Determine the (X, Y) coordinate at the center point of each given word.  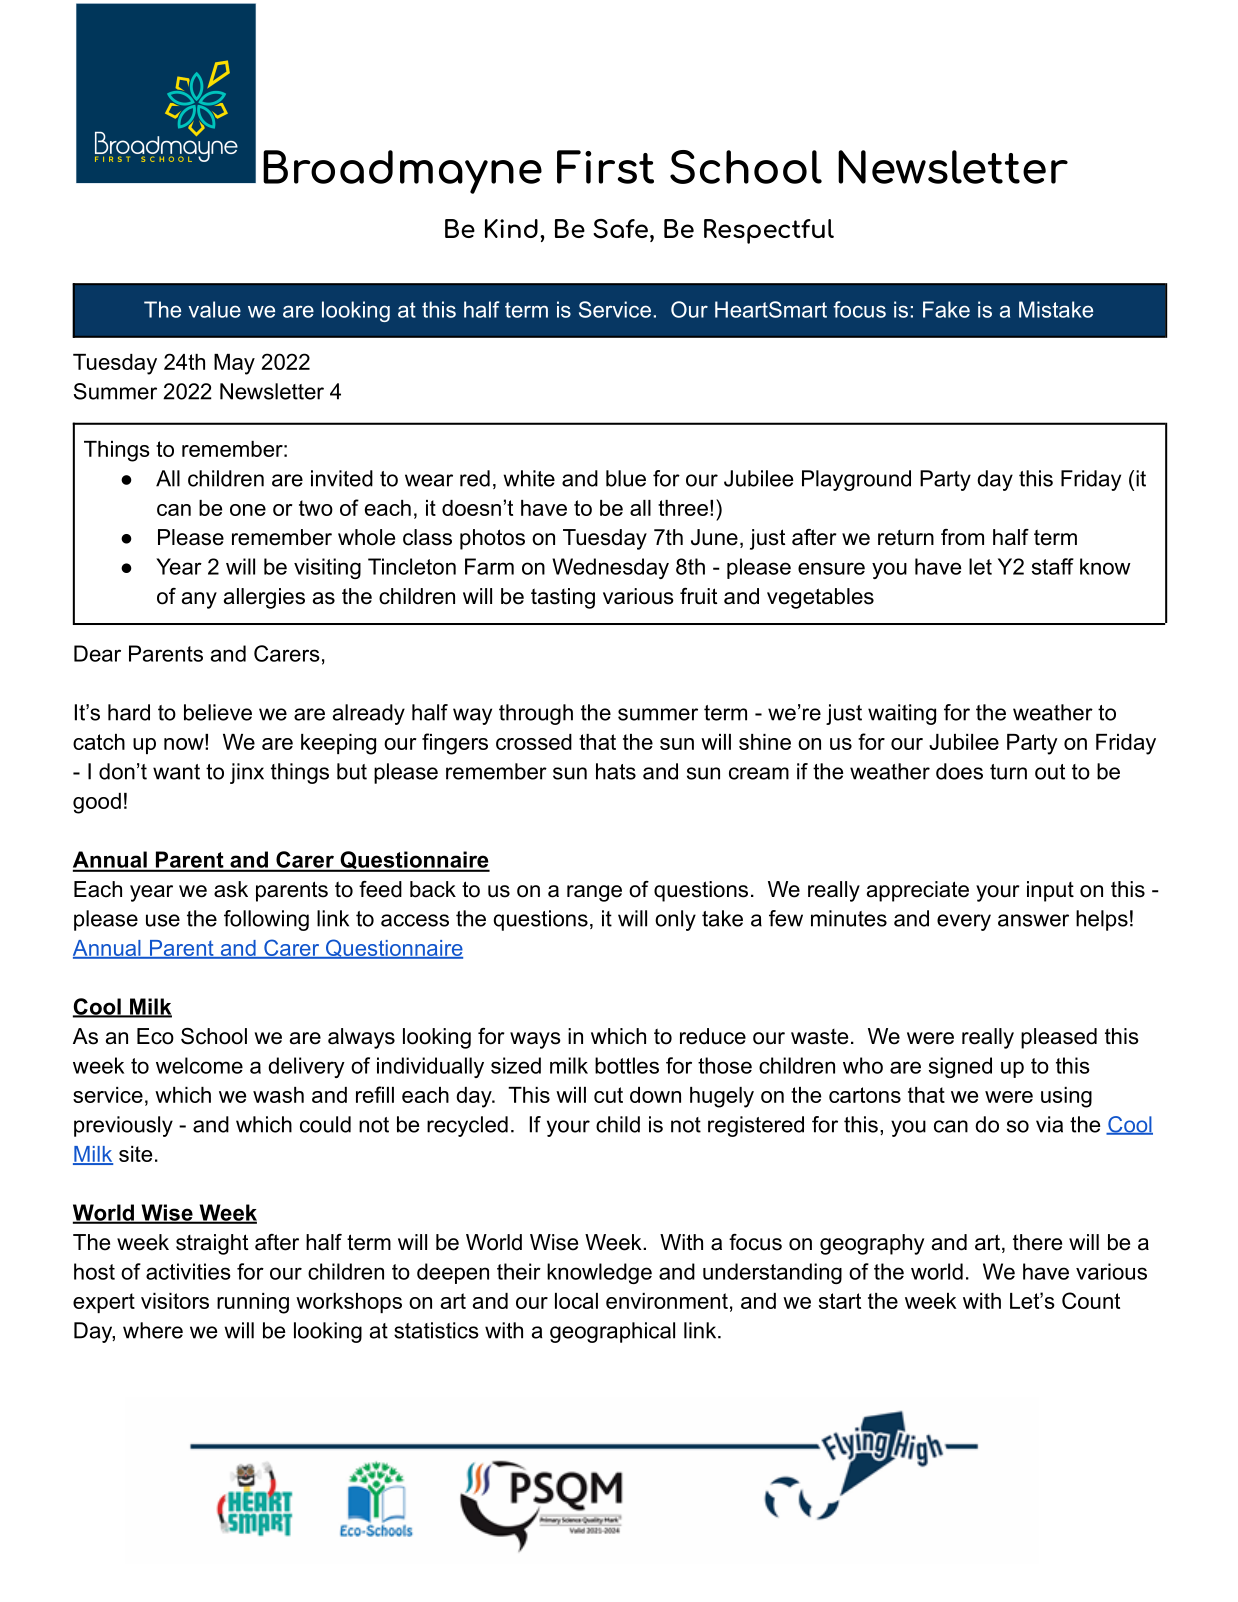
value (214, 309)
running (253, 1303)
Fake (946, 309)
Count (1091, 1300)
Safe (620, 229)
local (576, 1301)
